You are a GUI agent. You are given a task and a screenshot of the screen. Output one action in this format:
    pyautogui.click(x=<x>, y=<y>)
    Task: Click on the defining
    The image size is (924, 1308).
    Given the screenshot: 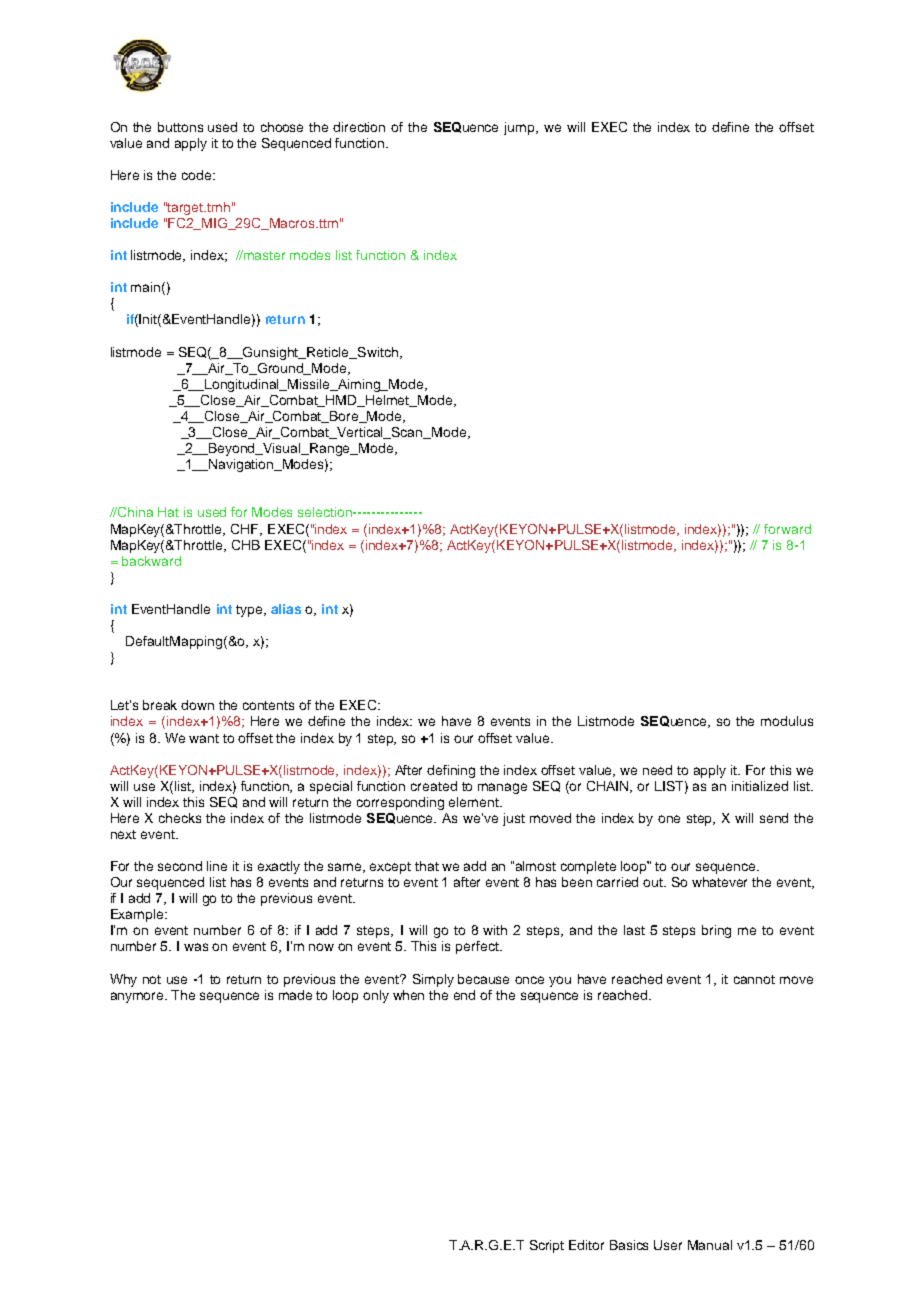 What is the action you would take?
    pyautogui.click(x=451, y=771)
